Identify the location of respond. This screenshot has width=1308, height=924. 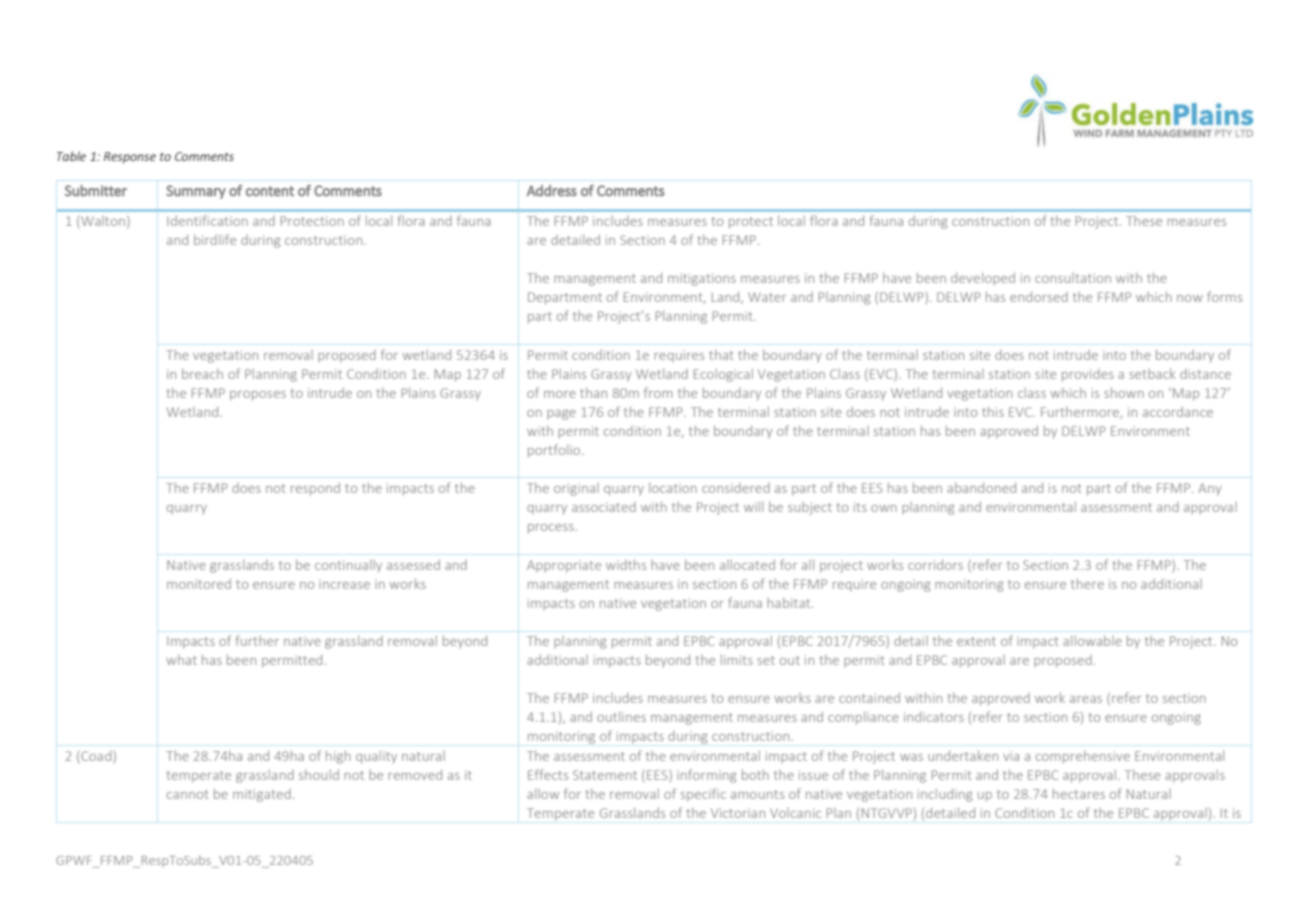
(315, 489).
